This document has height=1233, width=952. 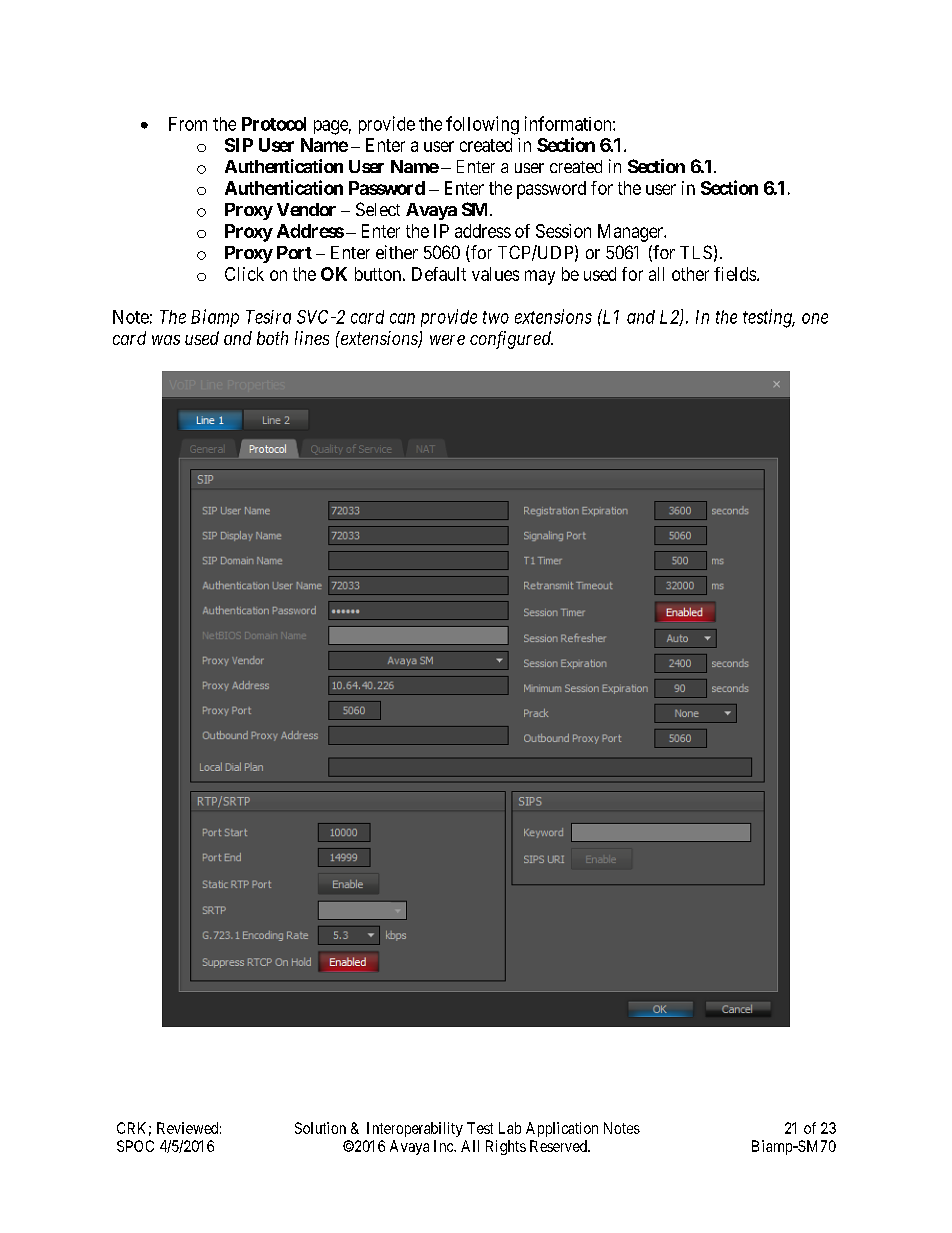 I want to click on Lab, so click(x=510, y=1128).
